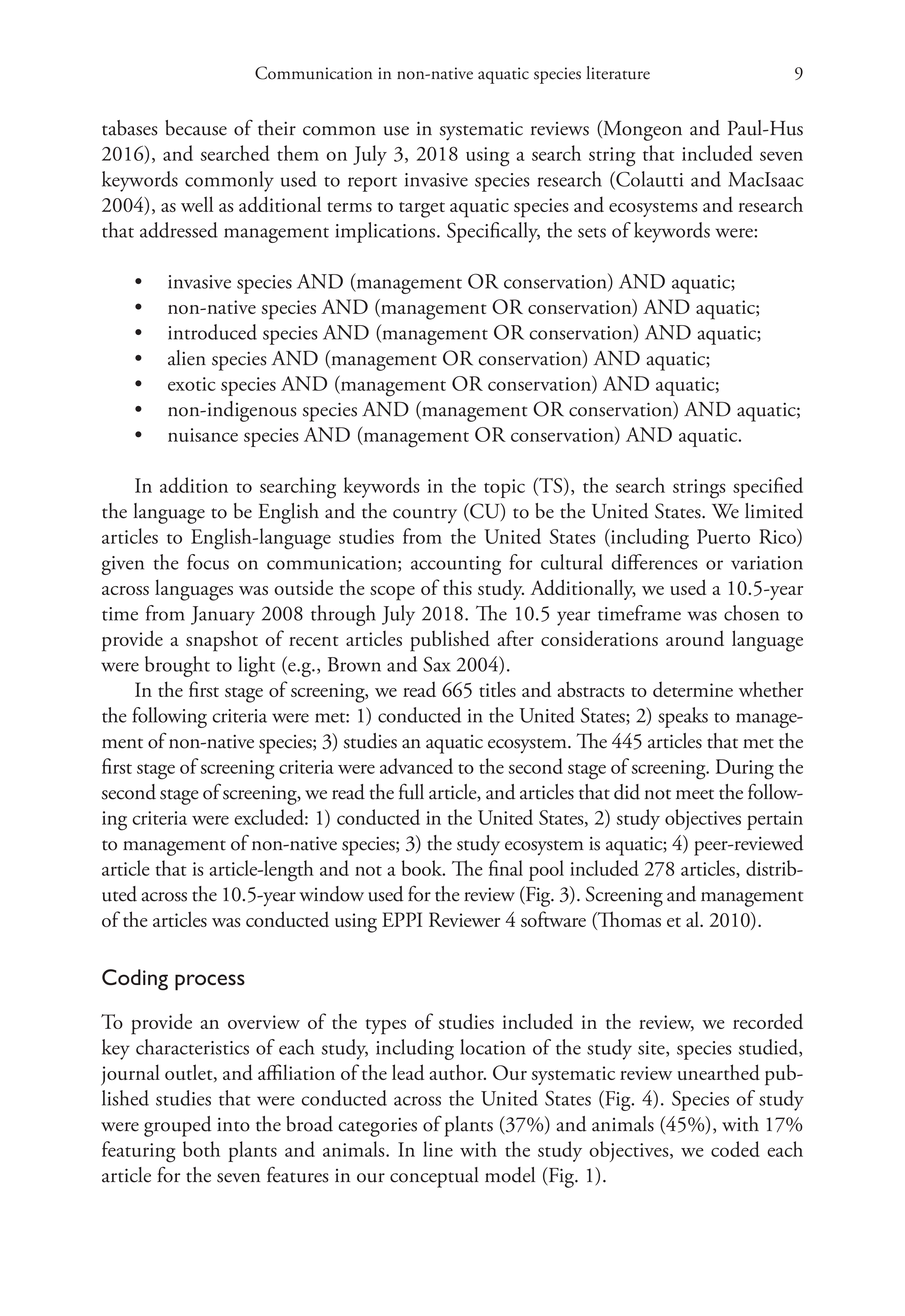 The height and width of the screenshot is (1316, 905). I want to click on topic, so click(504, 488).
